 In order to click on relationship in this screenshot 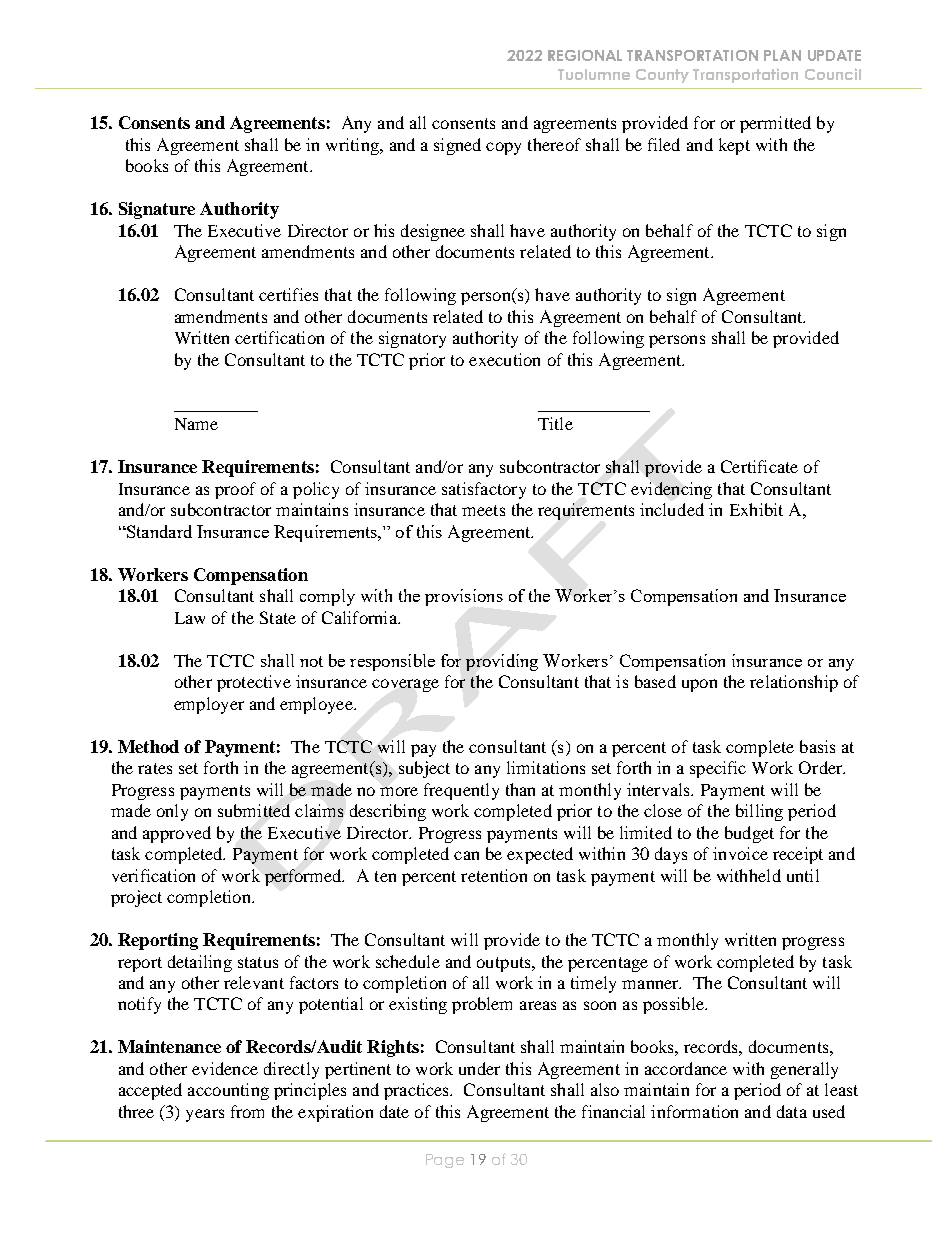, I will do `click(794, 683)`.
